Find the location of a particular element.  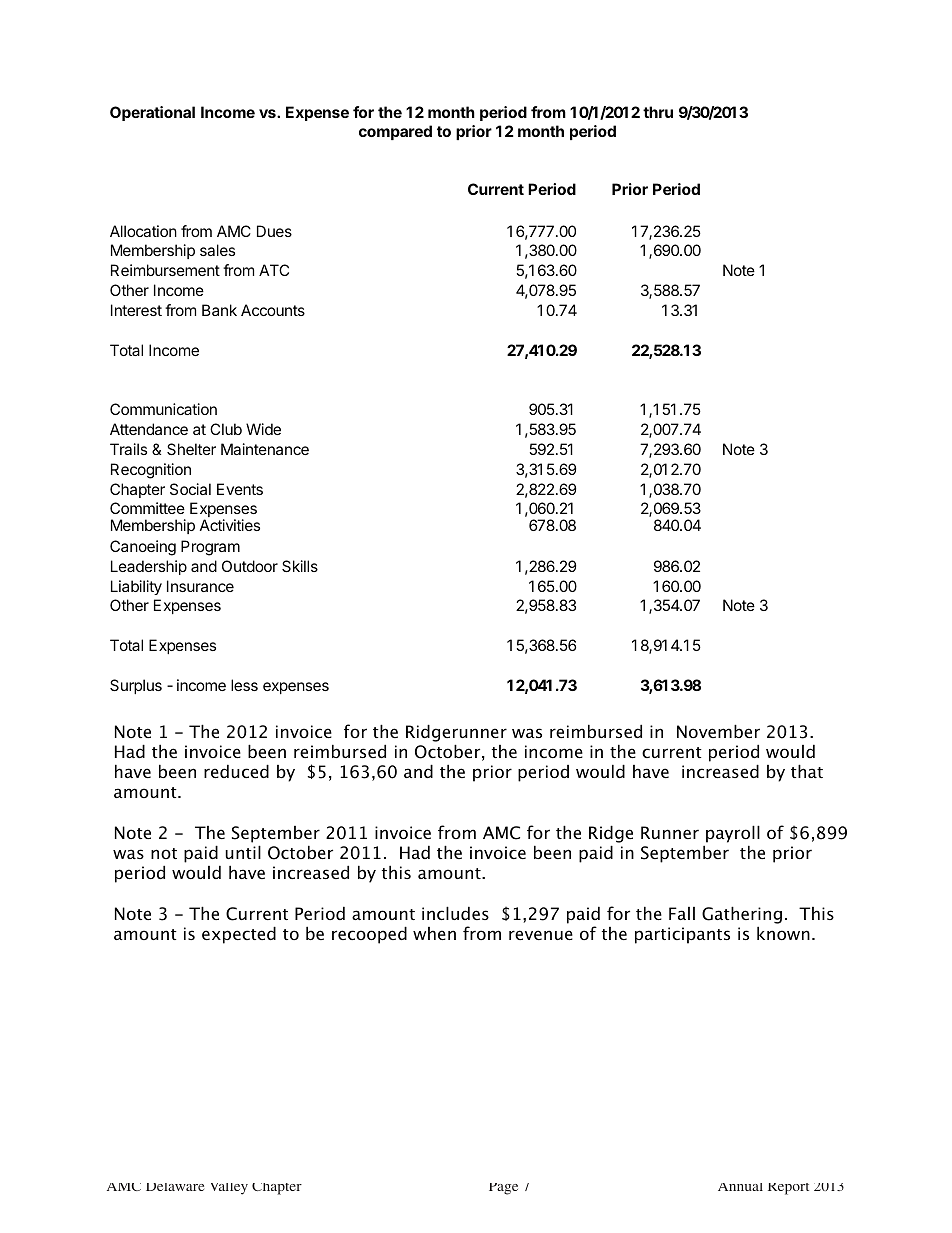

less is located at coordinates (244, 685).
